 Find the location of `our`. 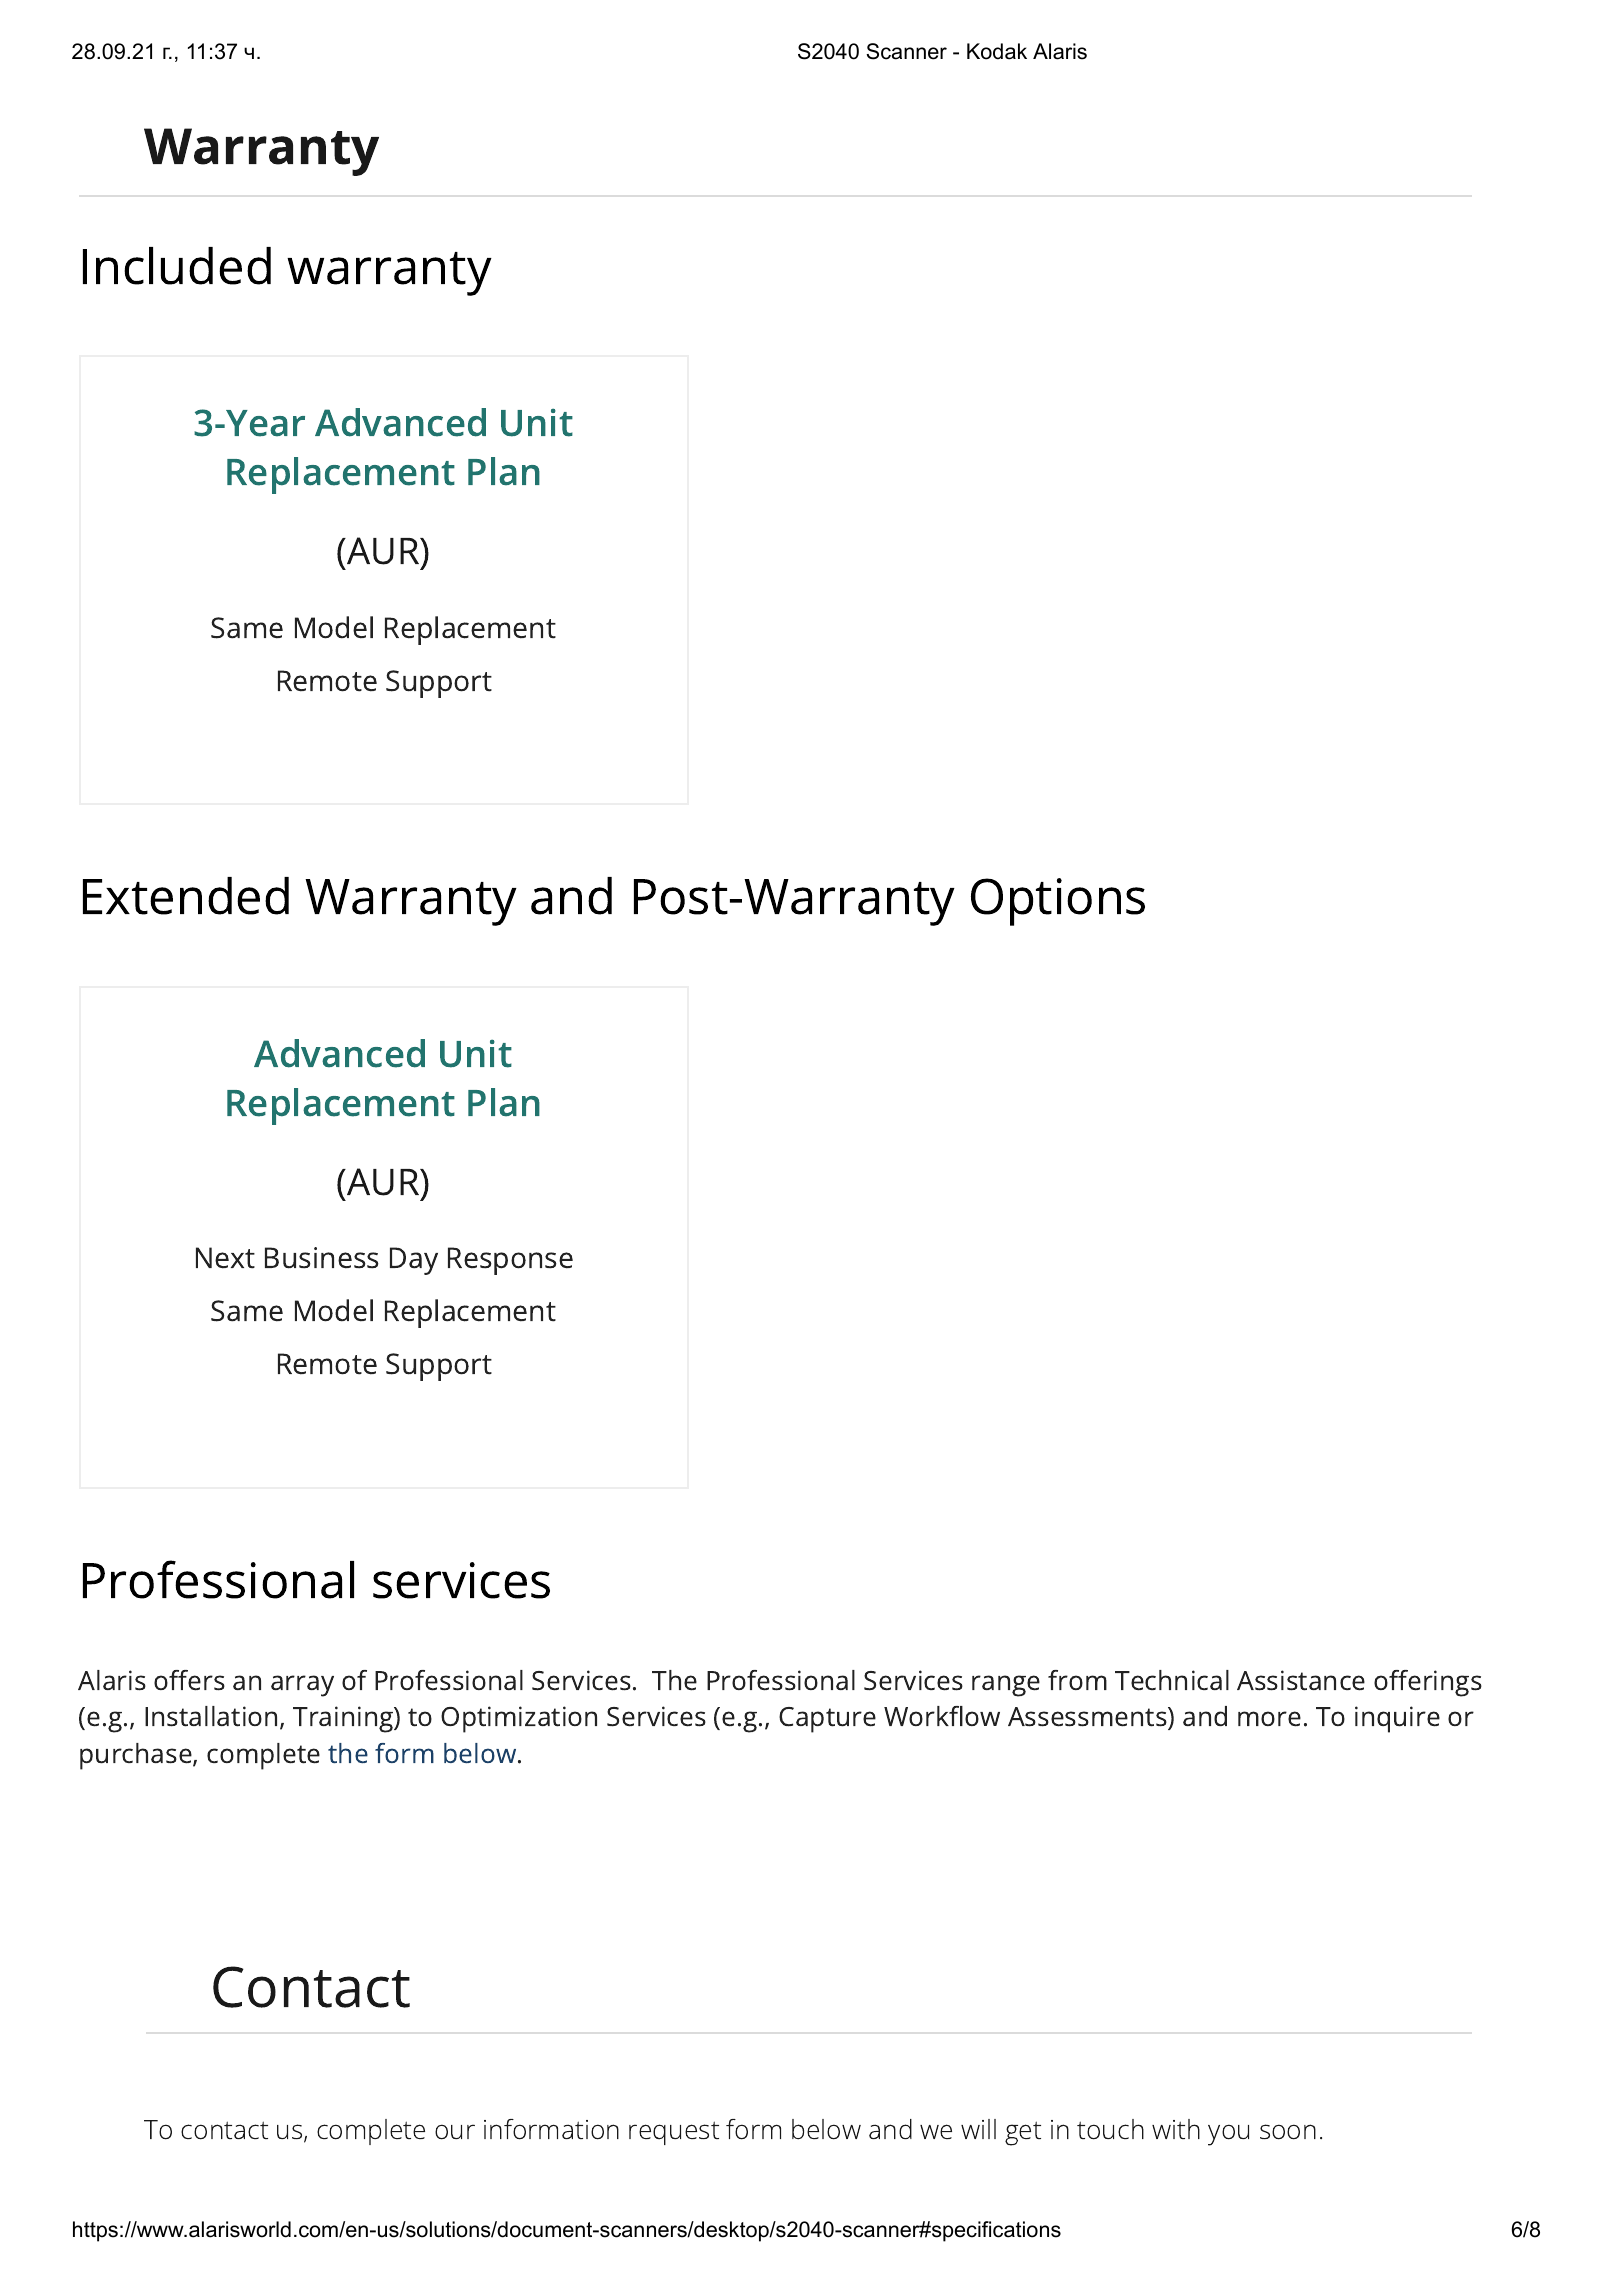

our is located at coordinates (455, 2132).
